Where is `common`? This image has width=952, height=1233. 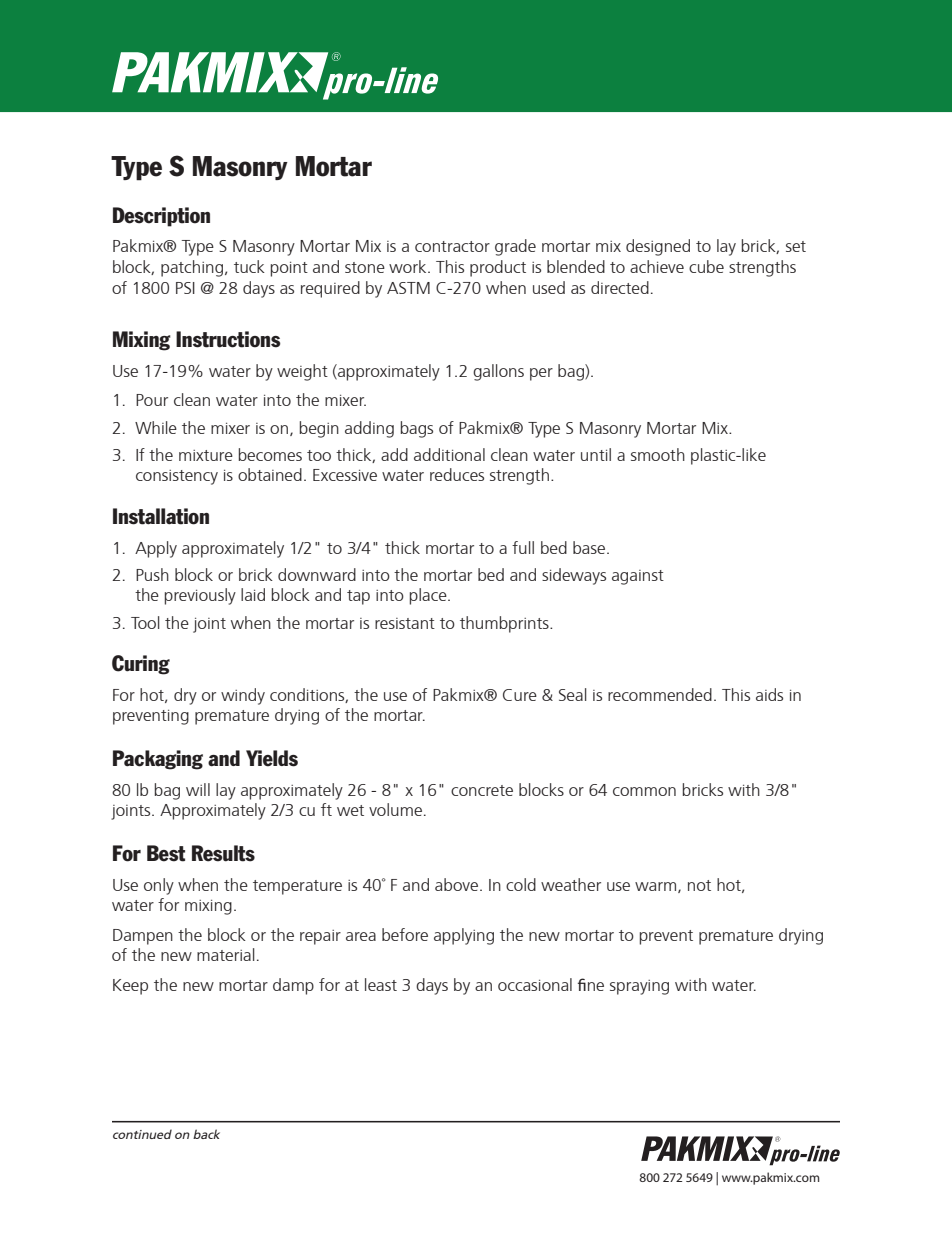
common is located at coordinates (644, 791).
